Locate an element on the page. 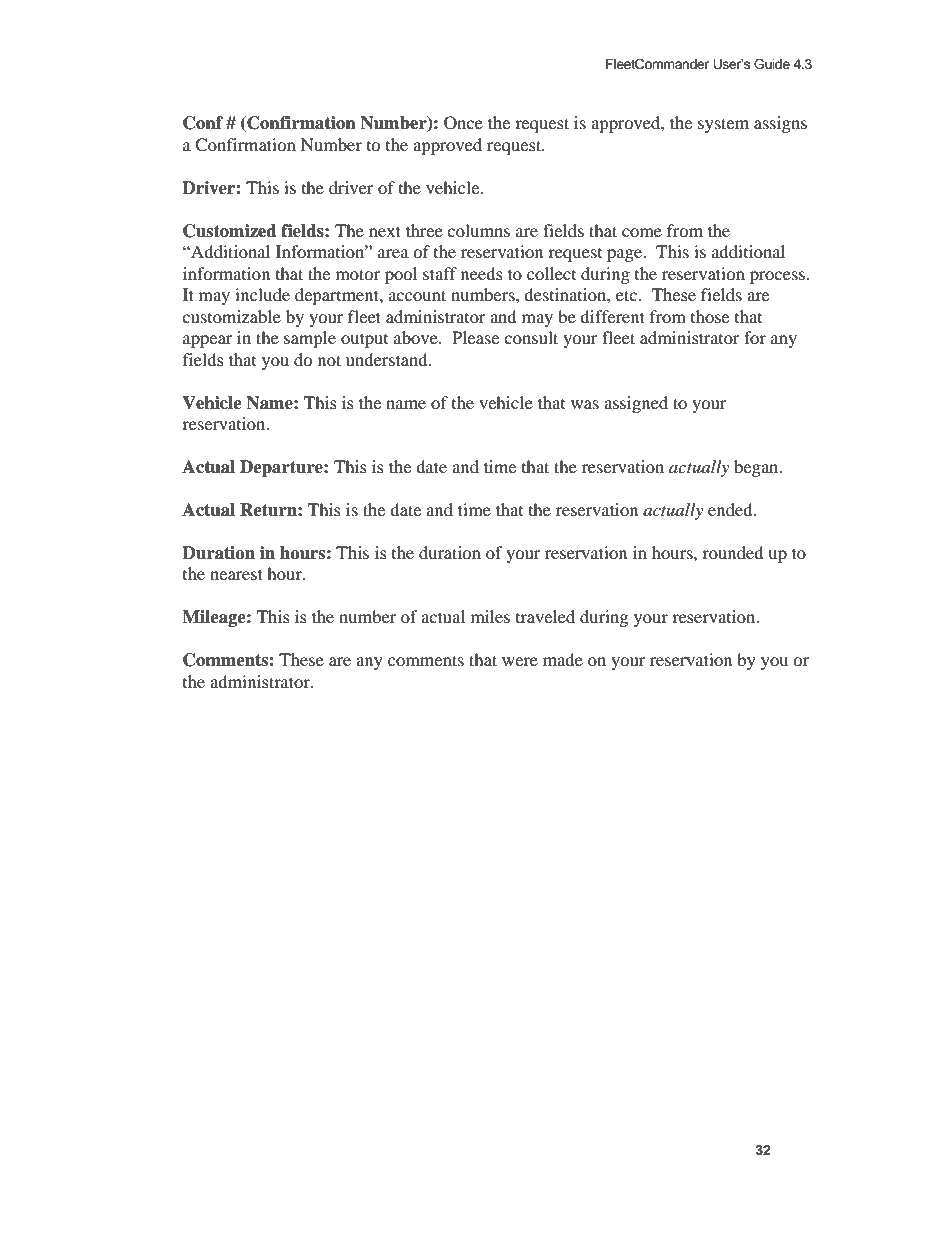 Image resolution: width=952 pixels, height=1233 pixels. Guide is located at coordinates (772, 64).
